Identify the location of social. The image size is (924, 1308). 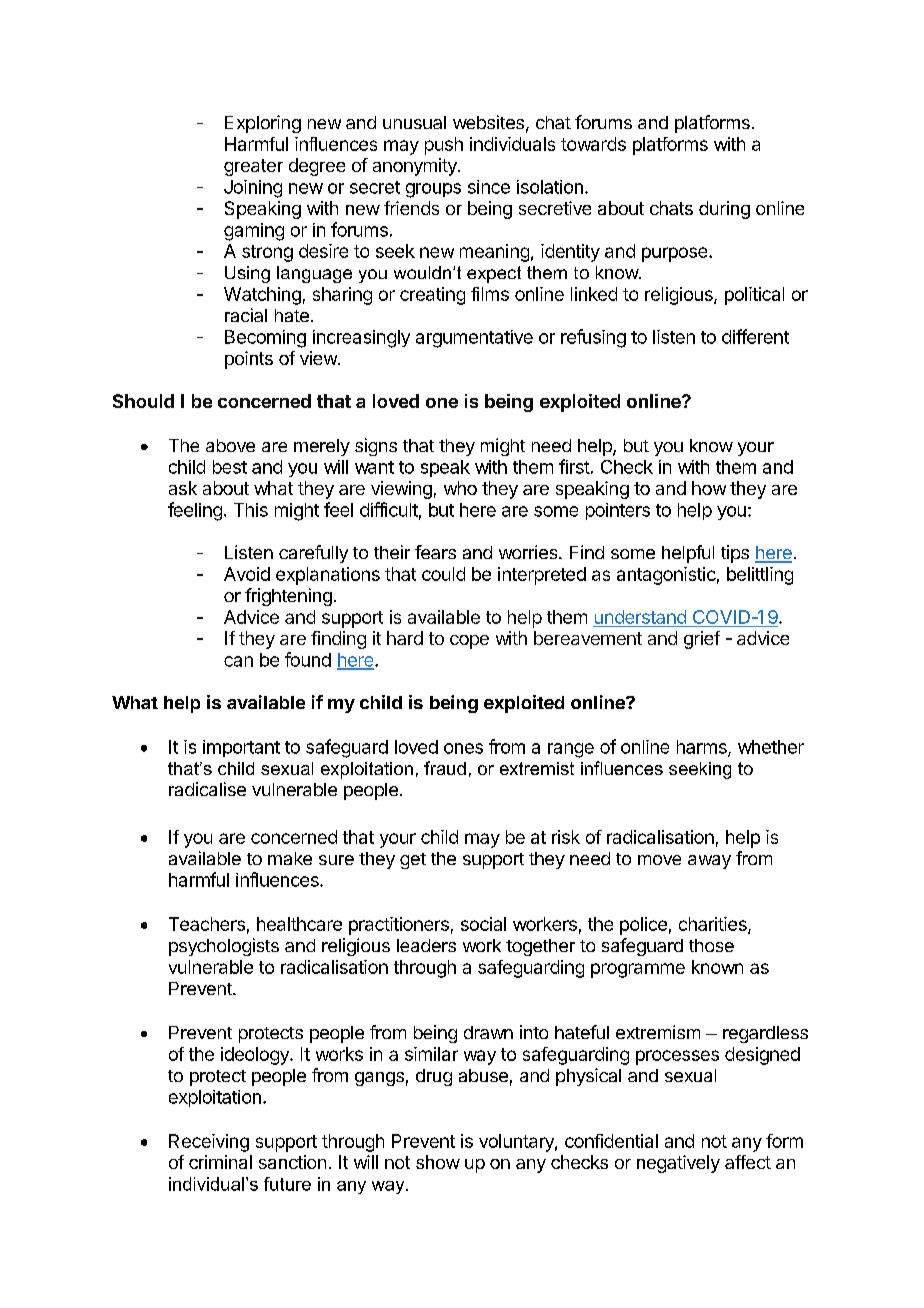
(483, 924).
